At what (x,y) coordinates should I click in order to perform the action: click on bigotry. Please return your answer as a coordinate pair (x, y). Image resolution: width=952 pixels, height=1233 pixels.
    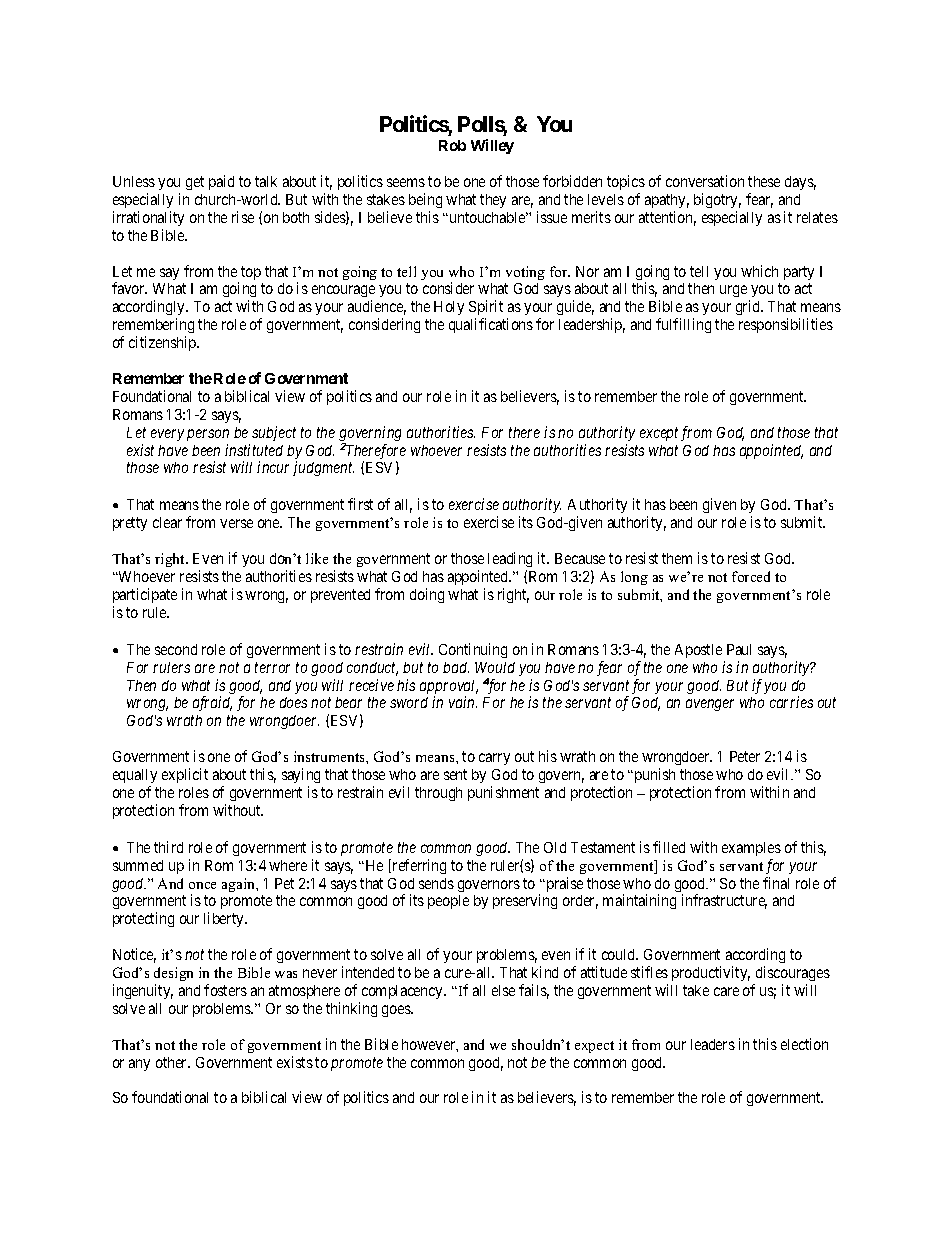
    Looking at the image, I should click on (717, 200).
